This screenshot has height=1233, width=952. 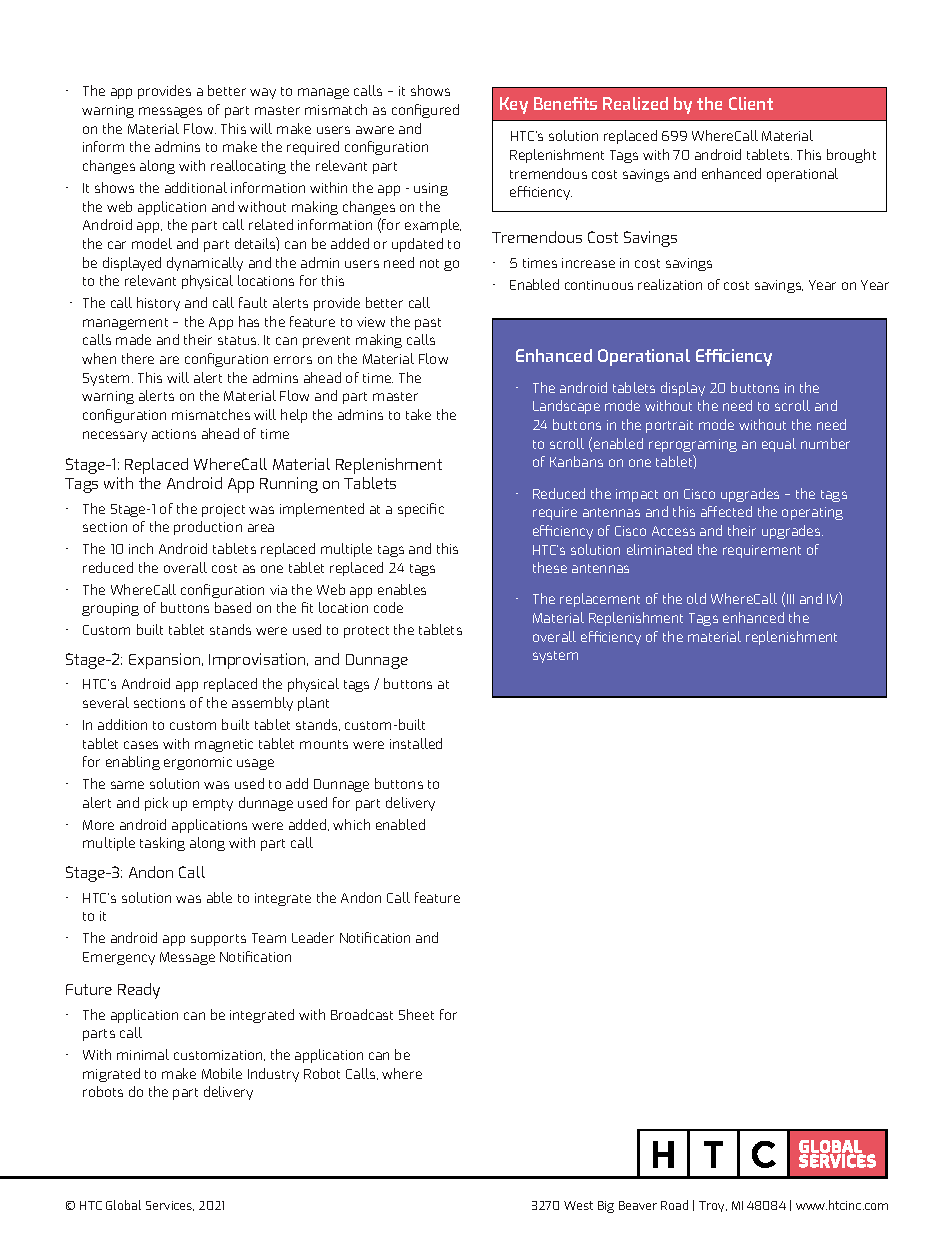 What do you see at coordinates (779, 445) in the screenshot?
I see `equal` at bounding box center [779, 445].
